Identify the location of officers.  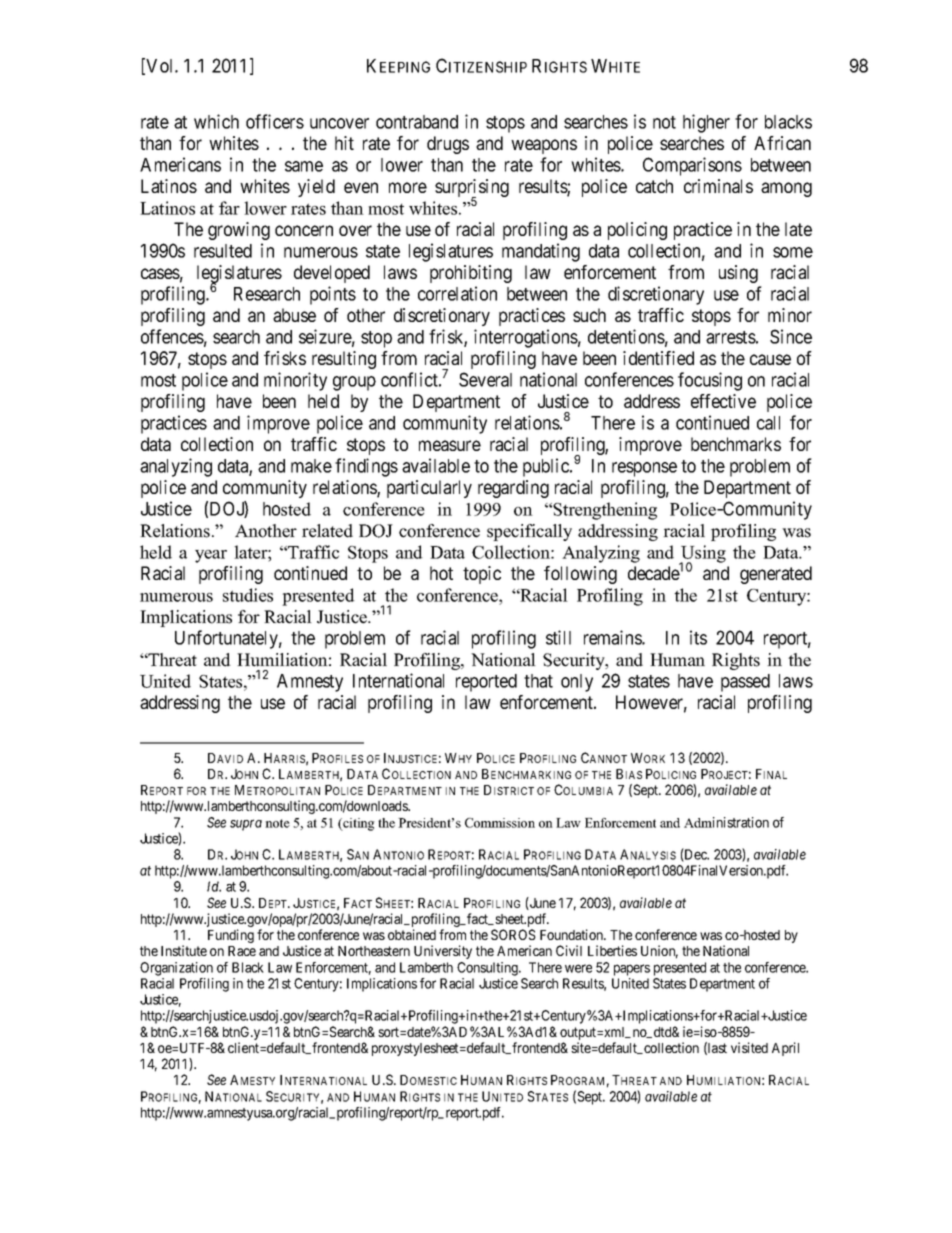
(275, 121).
